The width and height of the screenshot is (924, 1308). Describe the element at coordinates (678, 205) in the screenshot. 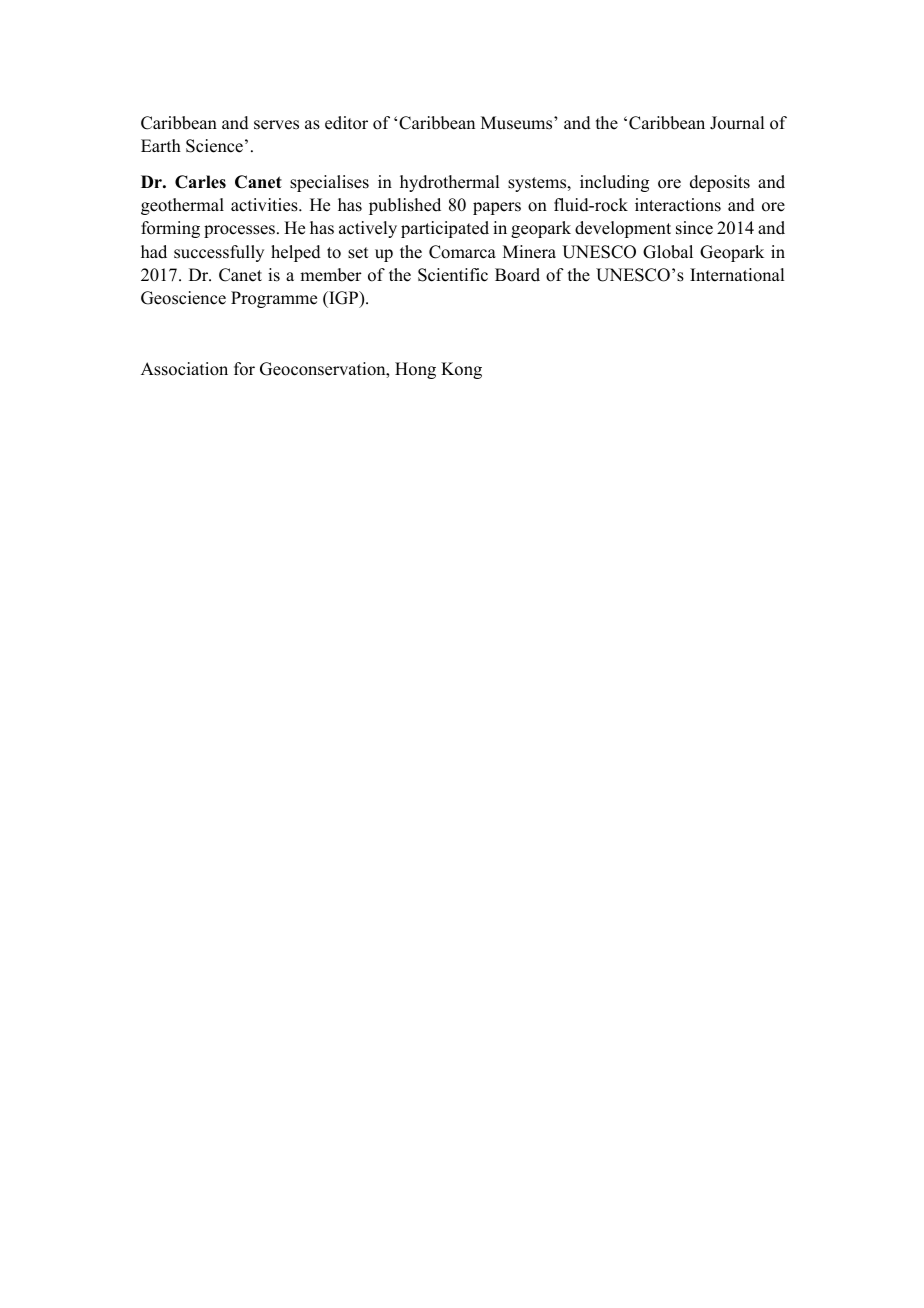

I see `interactions` at that location.
